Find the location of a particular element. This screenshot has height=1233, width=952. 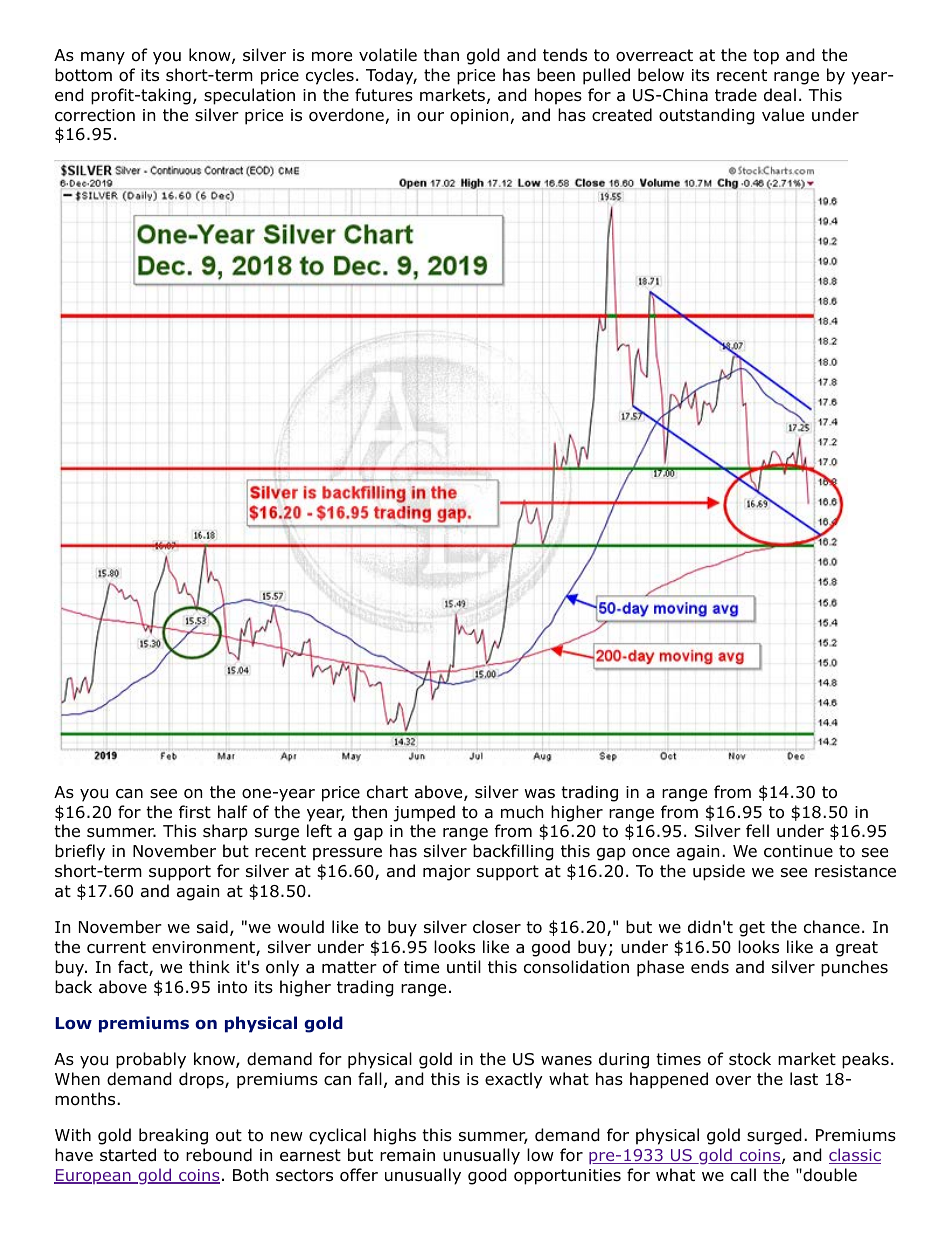

was is located at coordinates (540, 794).
